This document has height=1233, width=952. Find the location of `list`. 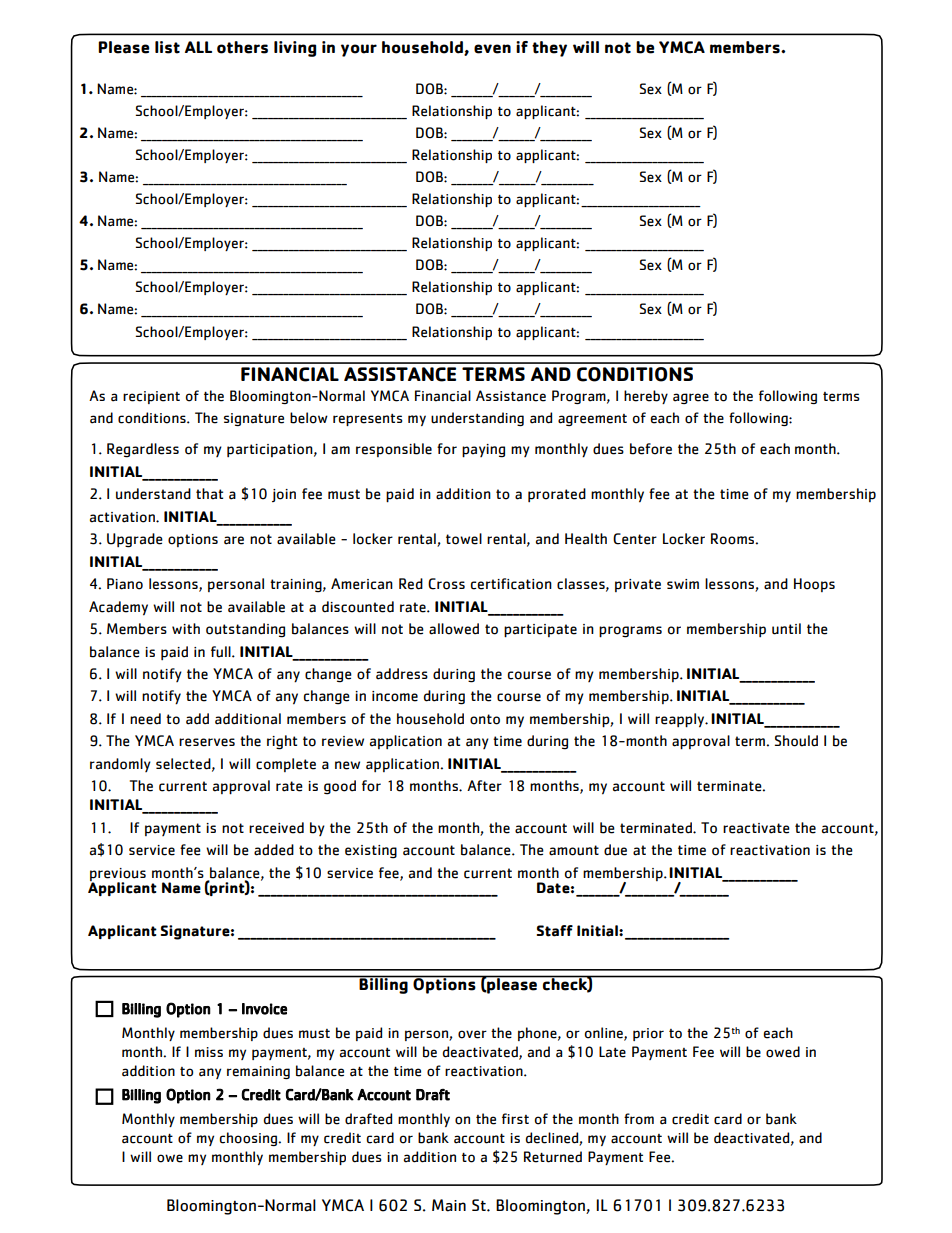

list is located at coordinates (167, 47).
